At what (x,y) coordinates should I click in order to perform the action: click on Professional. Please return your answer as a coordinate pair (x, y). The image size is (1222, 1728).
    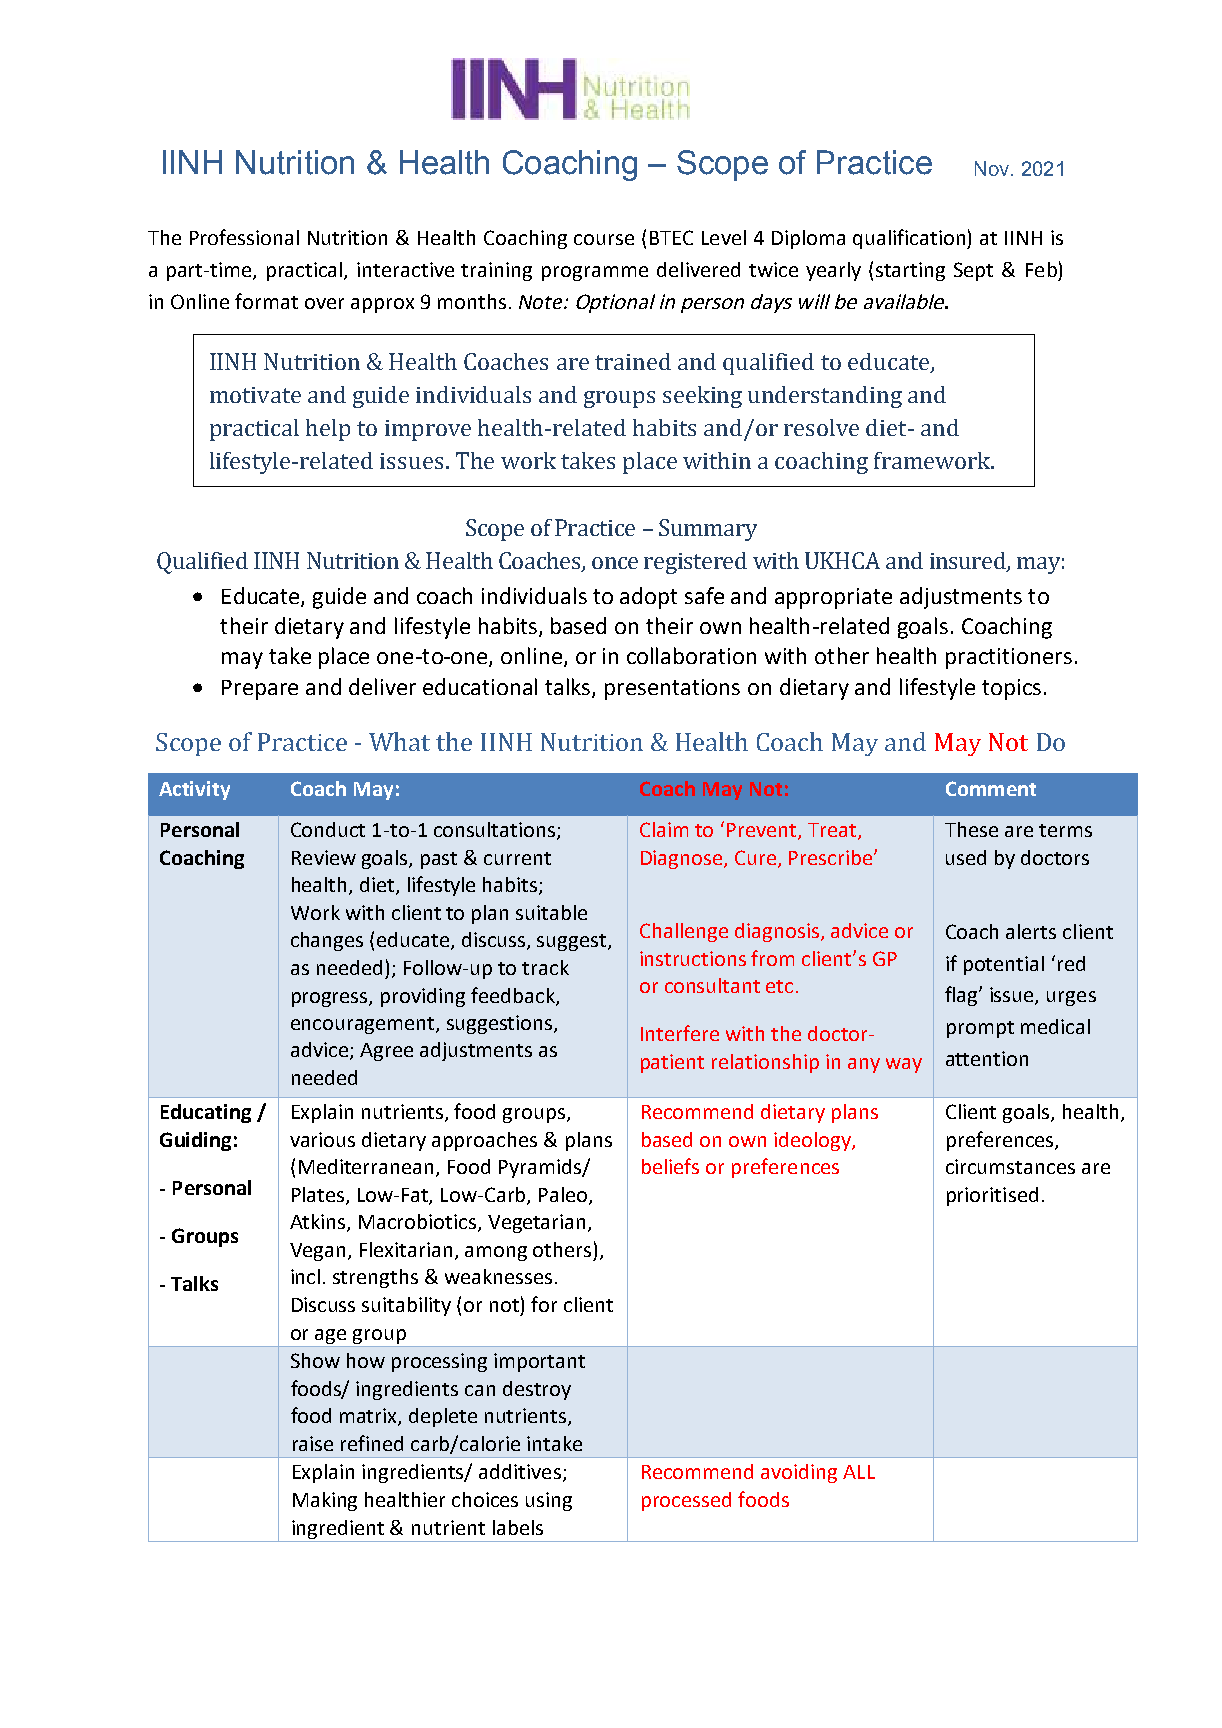
    Looking at the image, I should click on (244, 237).
